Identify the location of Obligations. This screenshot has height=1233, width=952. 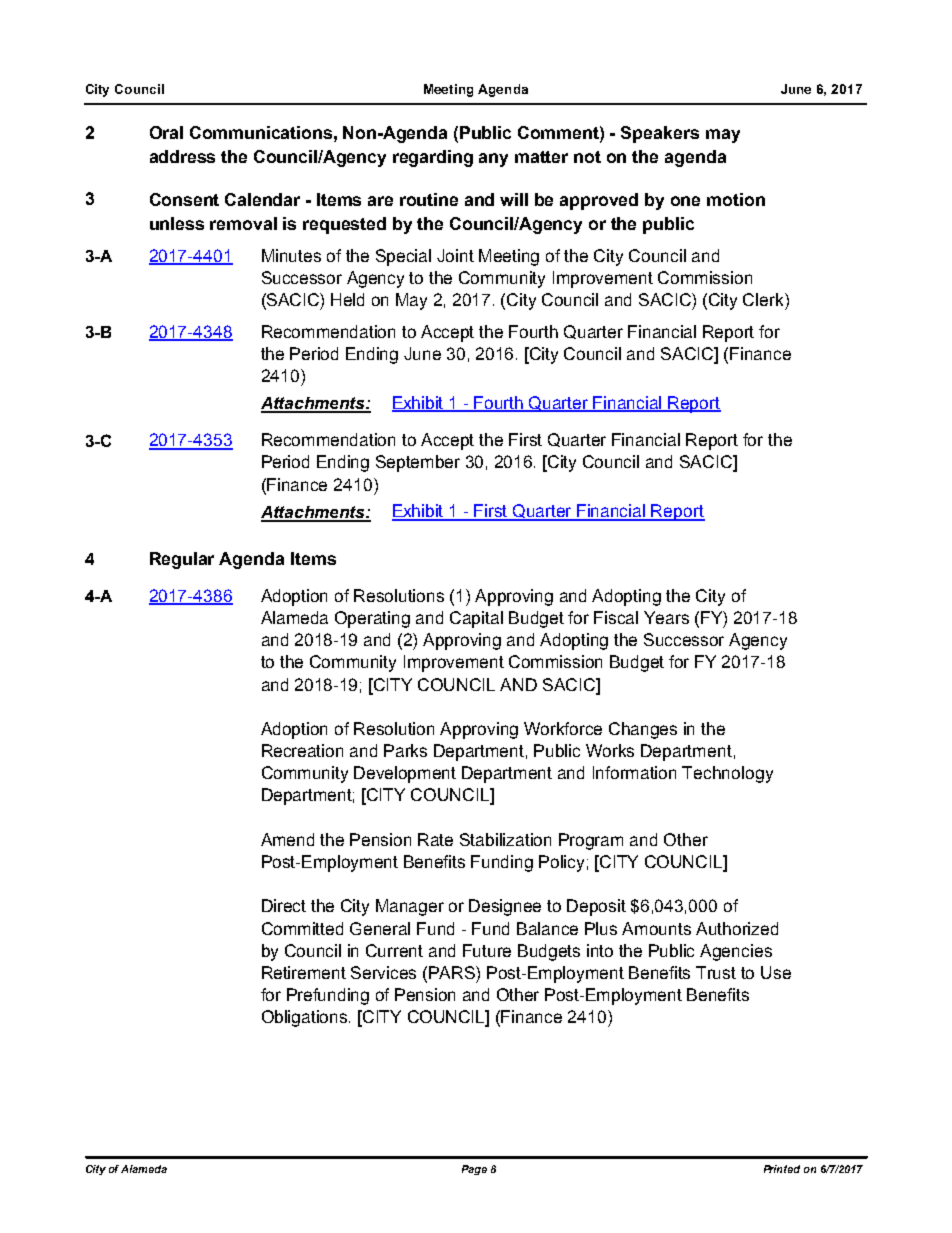
(306, 1018).
